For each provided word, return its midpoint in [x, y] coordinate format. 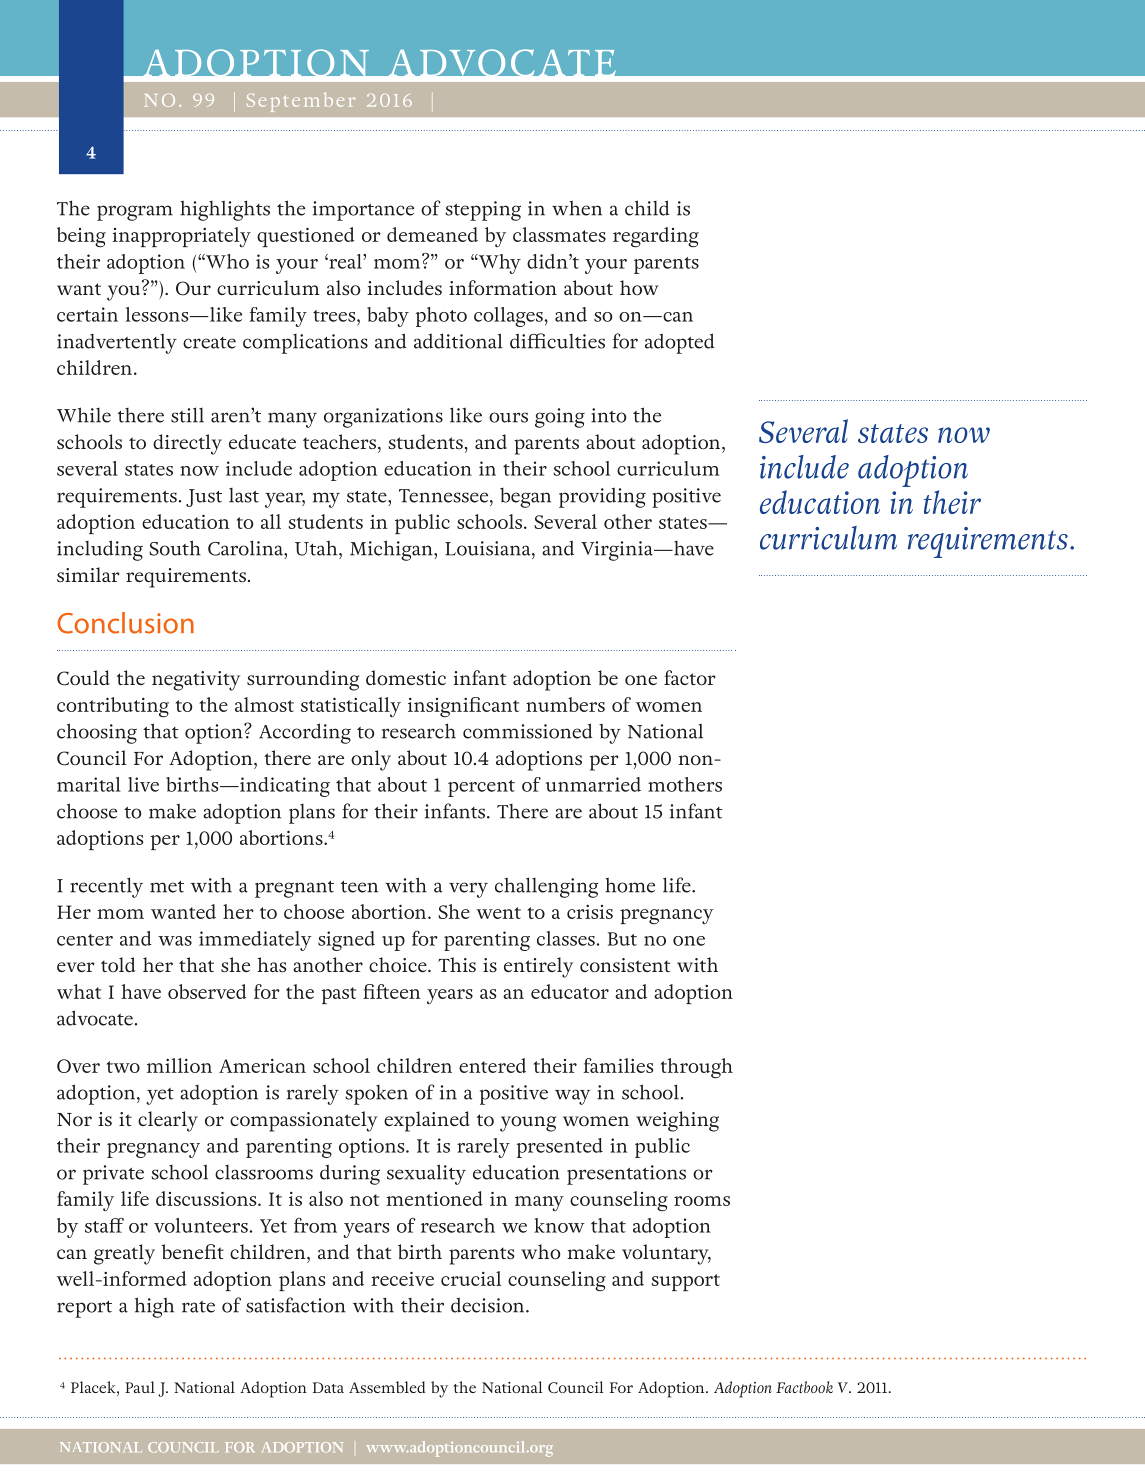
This [457, 964]
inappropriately [181, 237]
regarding [656, 237]
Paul [140, 1387]
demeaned [432, 234]
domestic [406, 678]
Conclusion [125, 623]
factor [690, 678]
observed [207, 991]
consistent [625, 965]
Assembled [387, 1387]
